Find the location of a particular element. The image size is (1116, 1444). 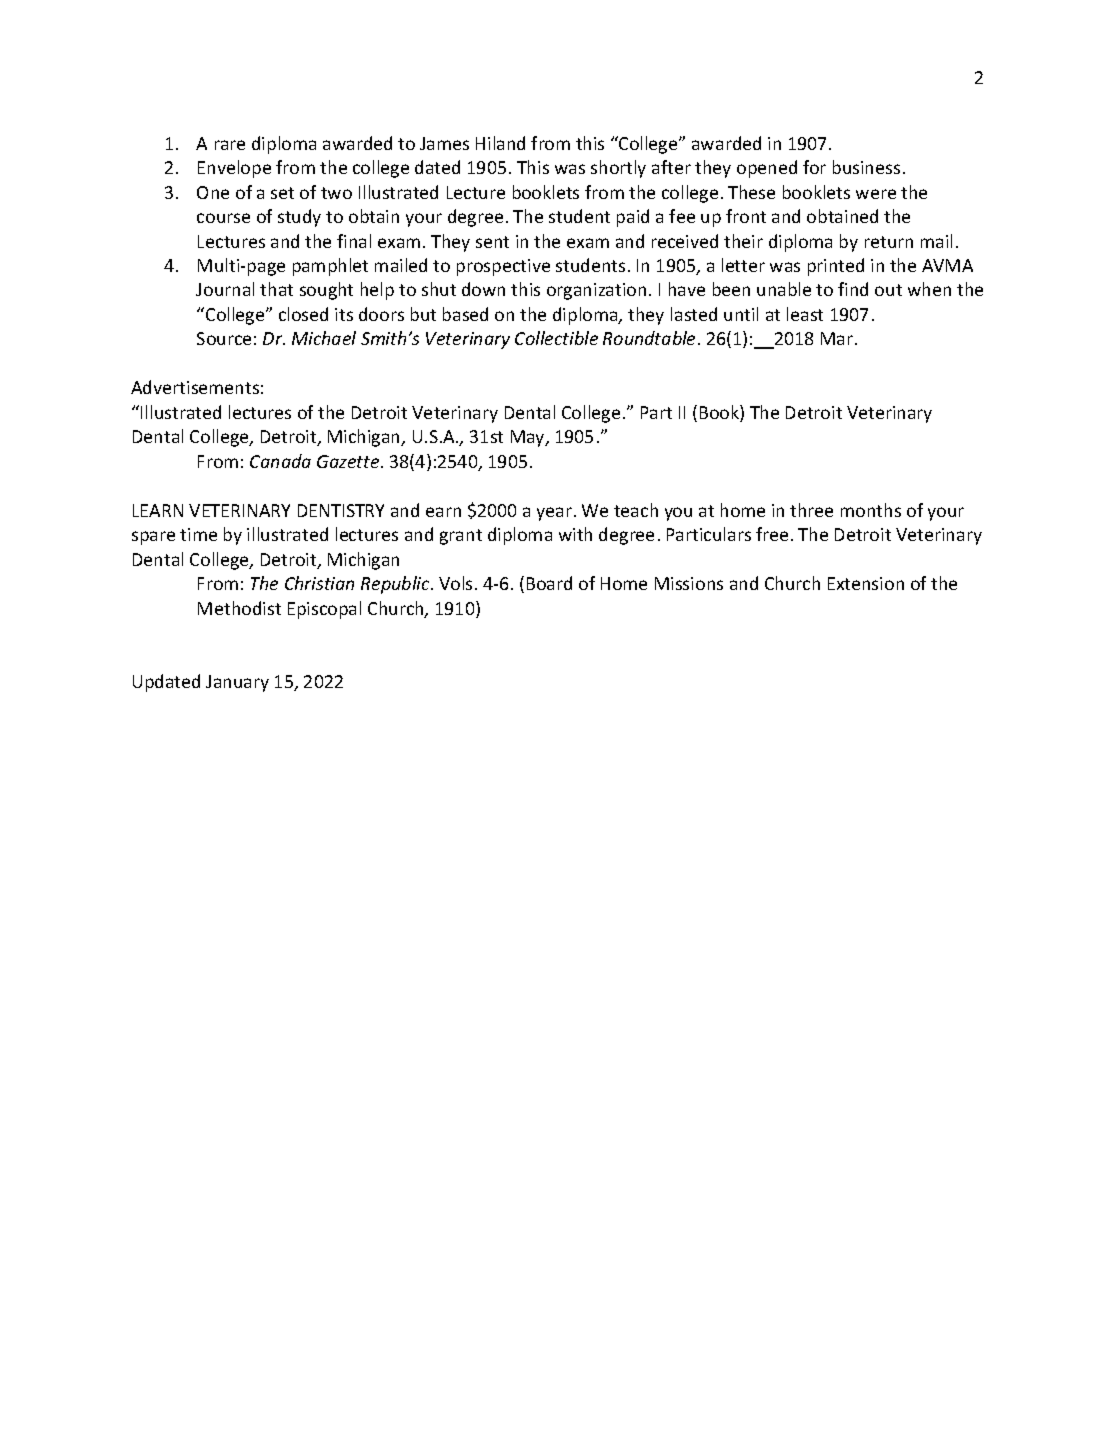

business is located at coordinates (866, 167).
